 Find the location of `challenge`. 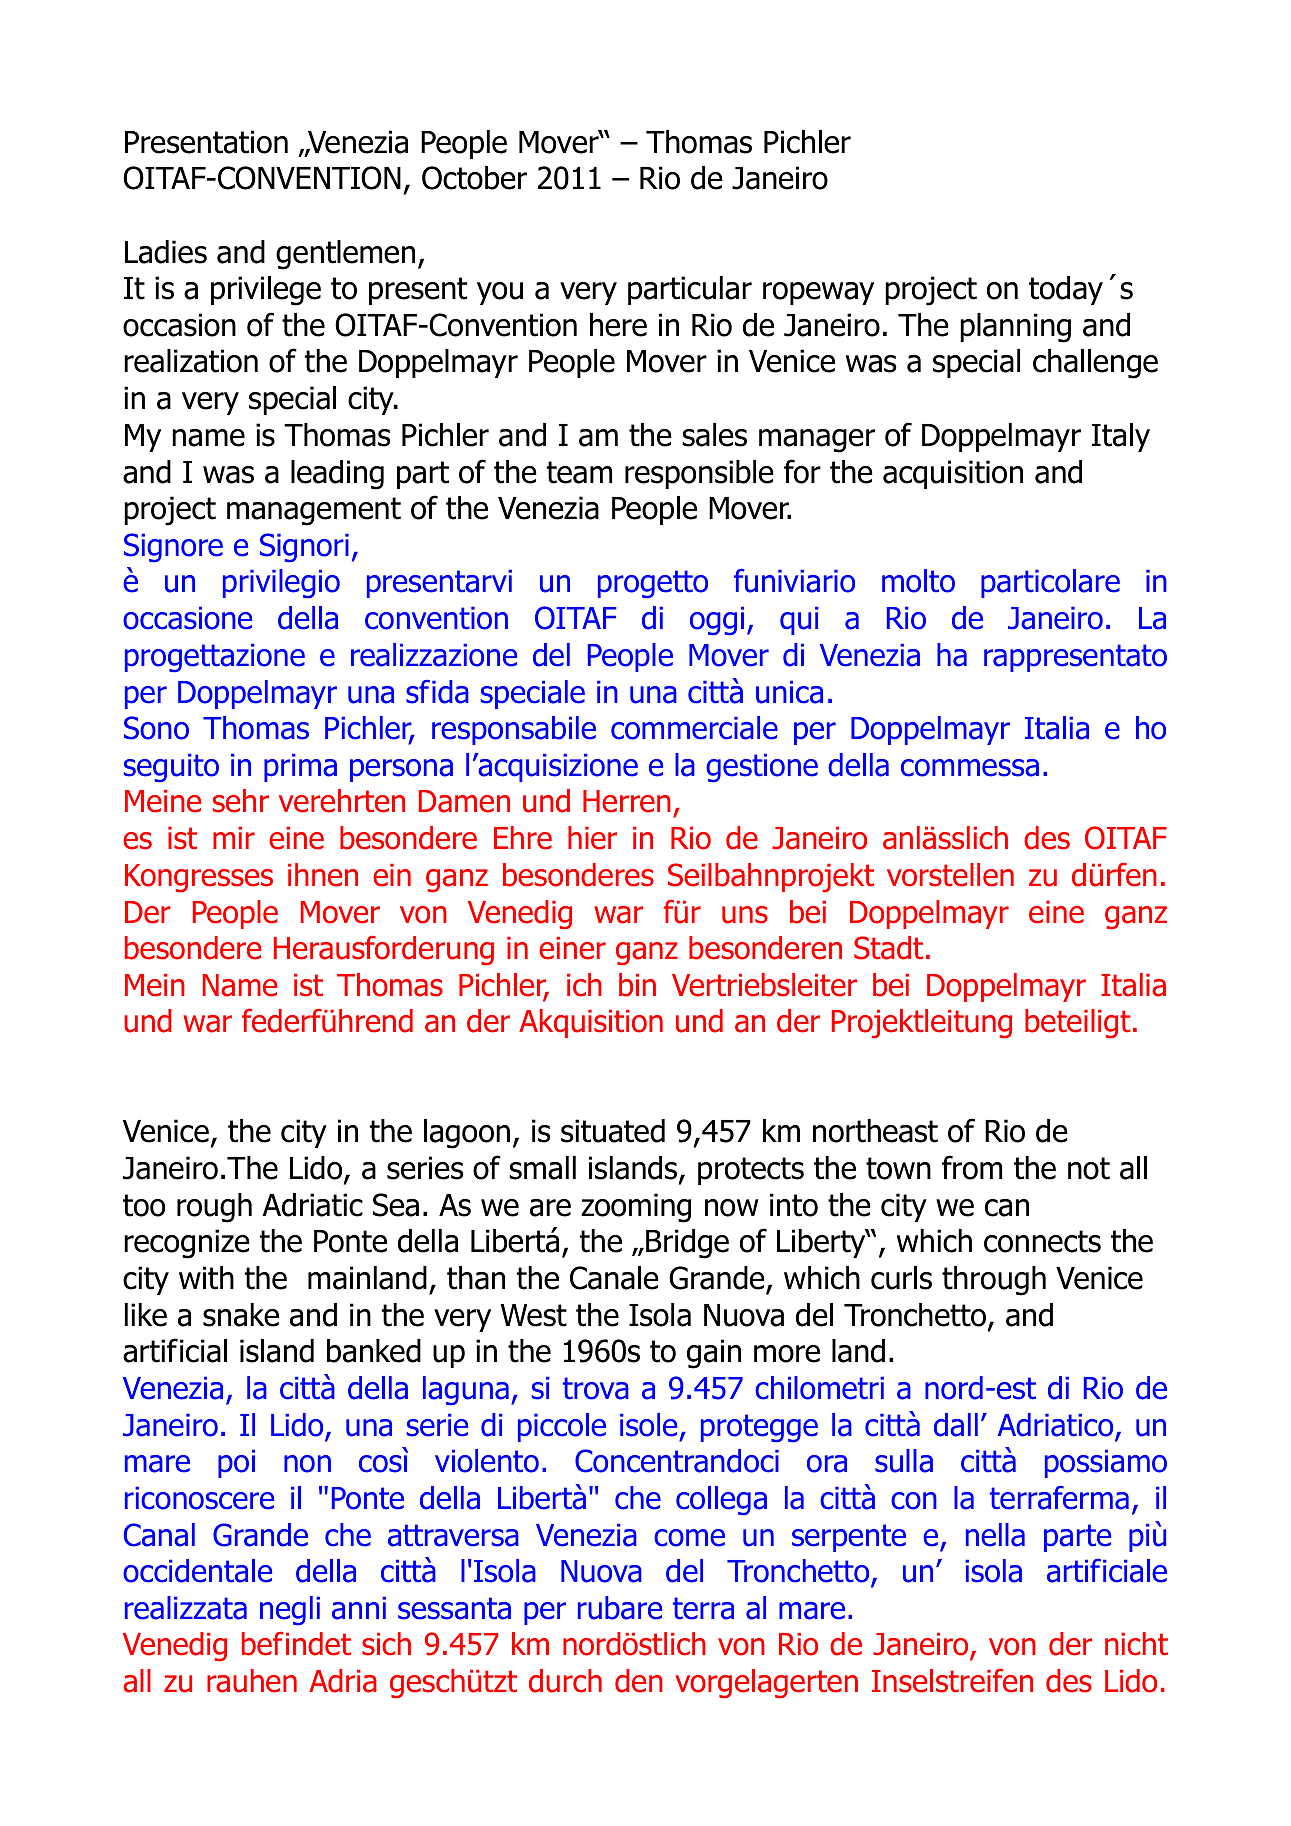

challenge is located at coordinates (1095, 364).
